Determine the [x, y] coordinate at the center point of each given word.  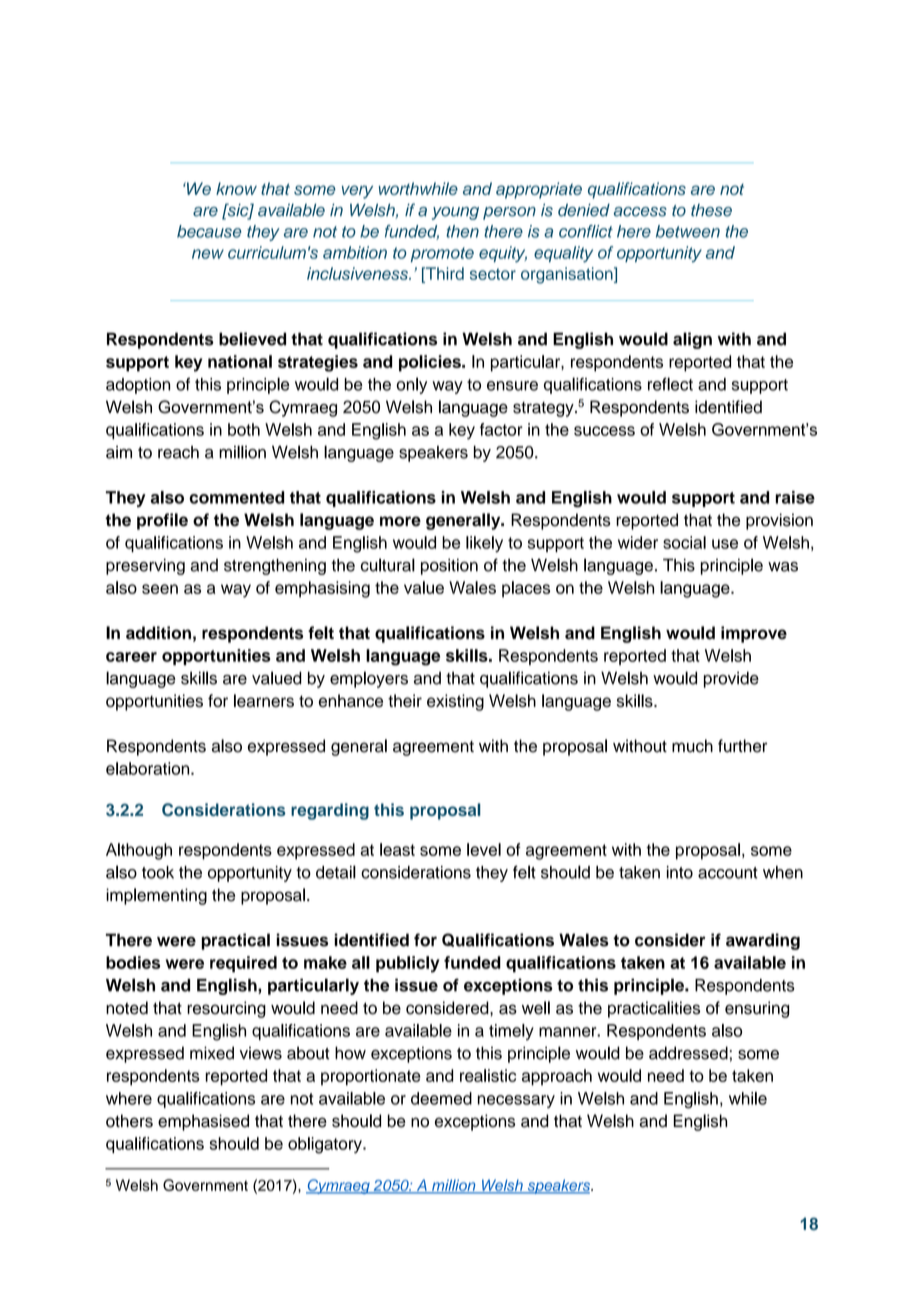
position [449, 566]
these [711, 210]
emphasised [203, 1122]
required [243, 964]
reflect [670, 384]
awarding [763, 941]
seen [160, 589]
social [684, 542]
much [692, 746]
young [455, 213]
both [244, 429]
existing [455, 702]
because [209, 231]
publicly [408, 964]
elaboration [149, 768]
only [411, 385]
